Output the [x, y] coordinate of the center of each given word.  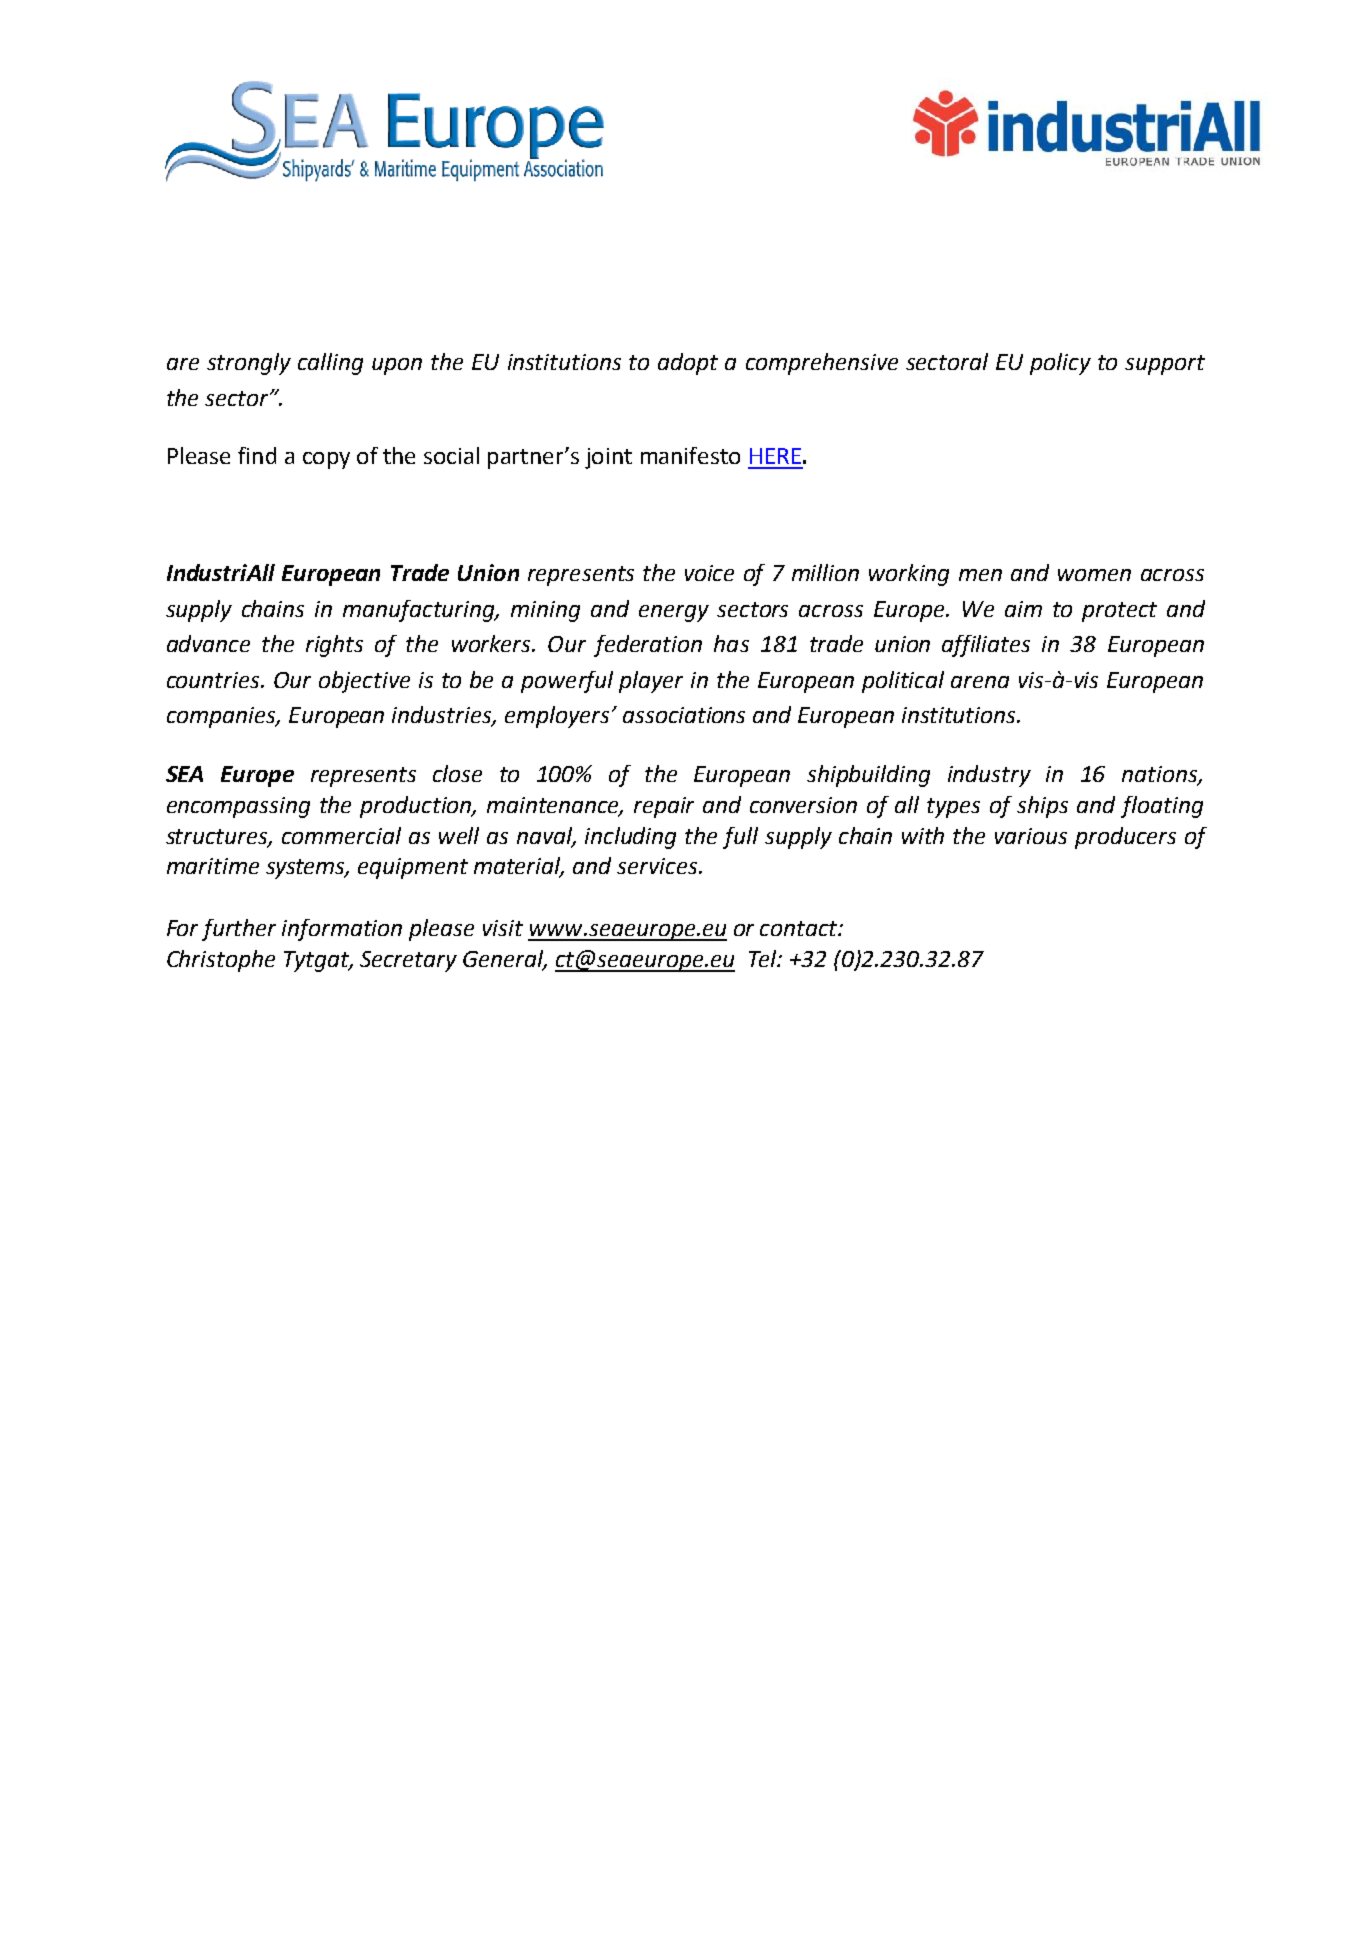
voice [709, 573]
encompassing [238, 807]
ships [1042, 807]
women [1094, 575]
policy [1060, 364]
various [1031, 836]
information [342, 930]
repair [664, 807]
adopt [688, 364]
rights [334, 646]
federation [648, 646]
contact [800, 928]
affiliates [986, 646]
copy [326, 460]
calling [330, 364]
